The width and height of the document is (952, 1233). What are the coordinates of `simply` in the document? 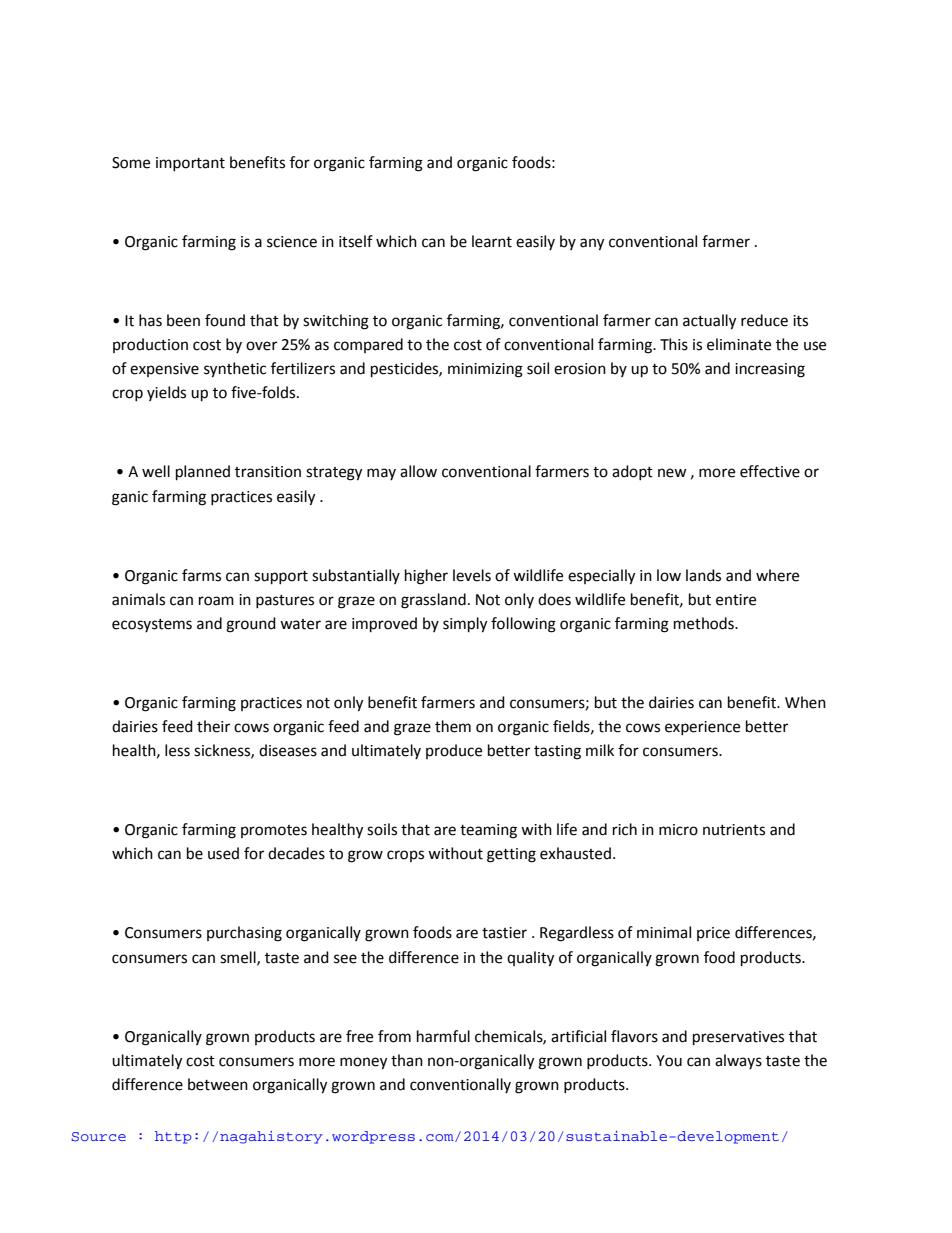 It's located at (465, 625).
